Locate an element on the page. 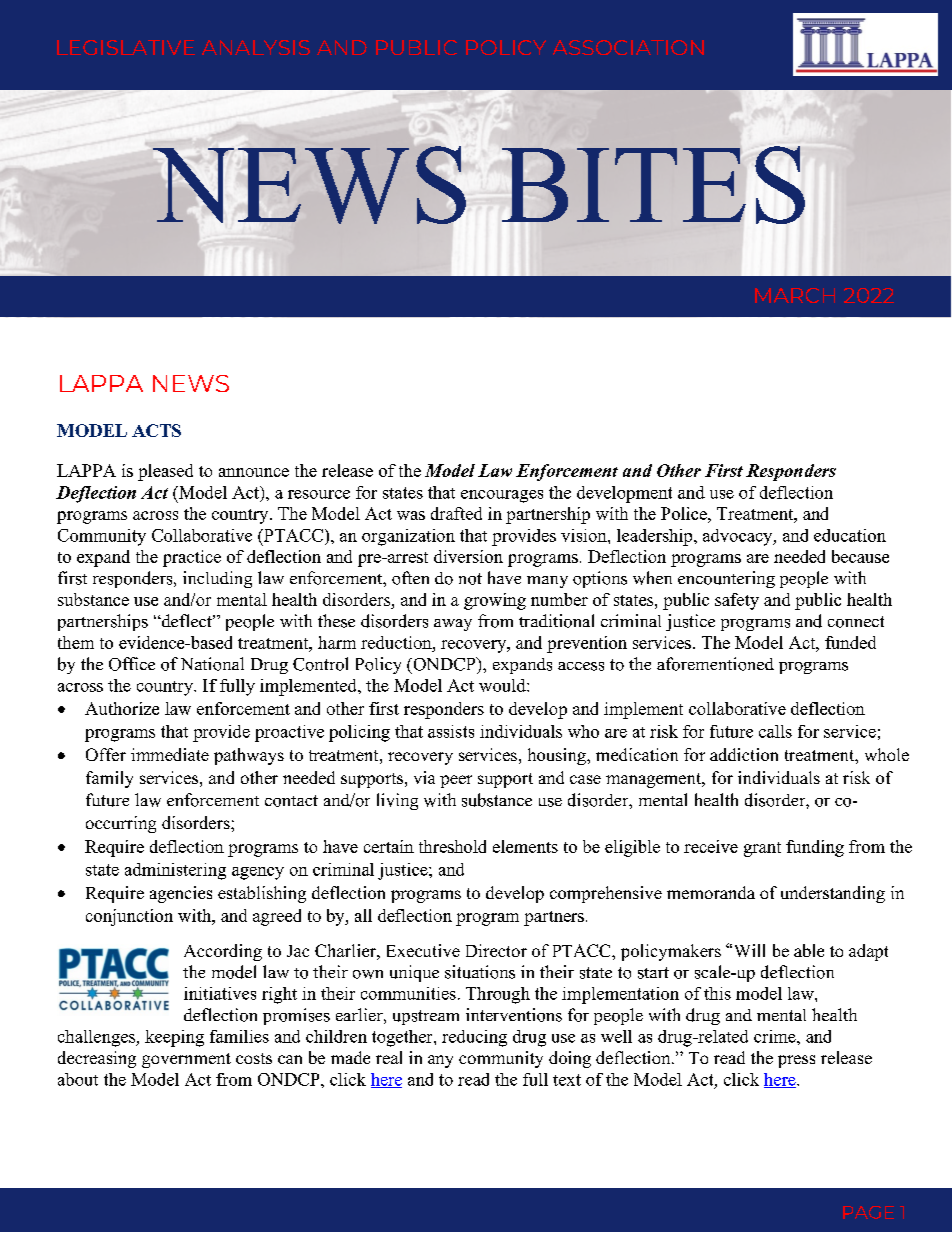  reducing is located at coordinates (474, 1038).
